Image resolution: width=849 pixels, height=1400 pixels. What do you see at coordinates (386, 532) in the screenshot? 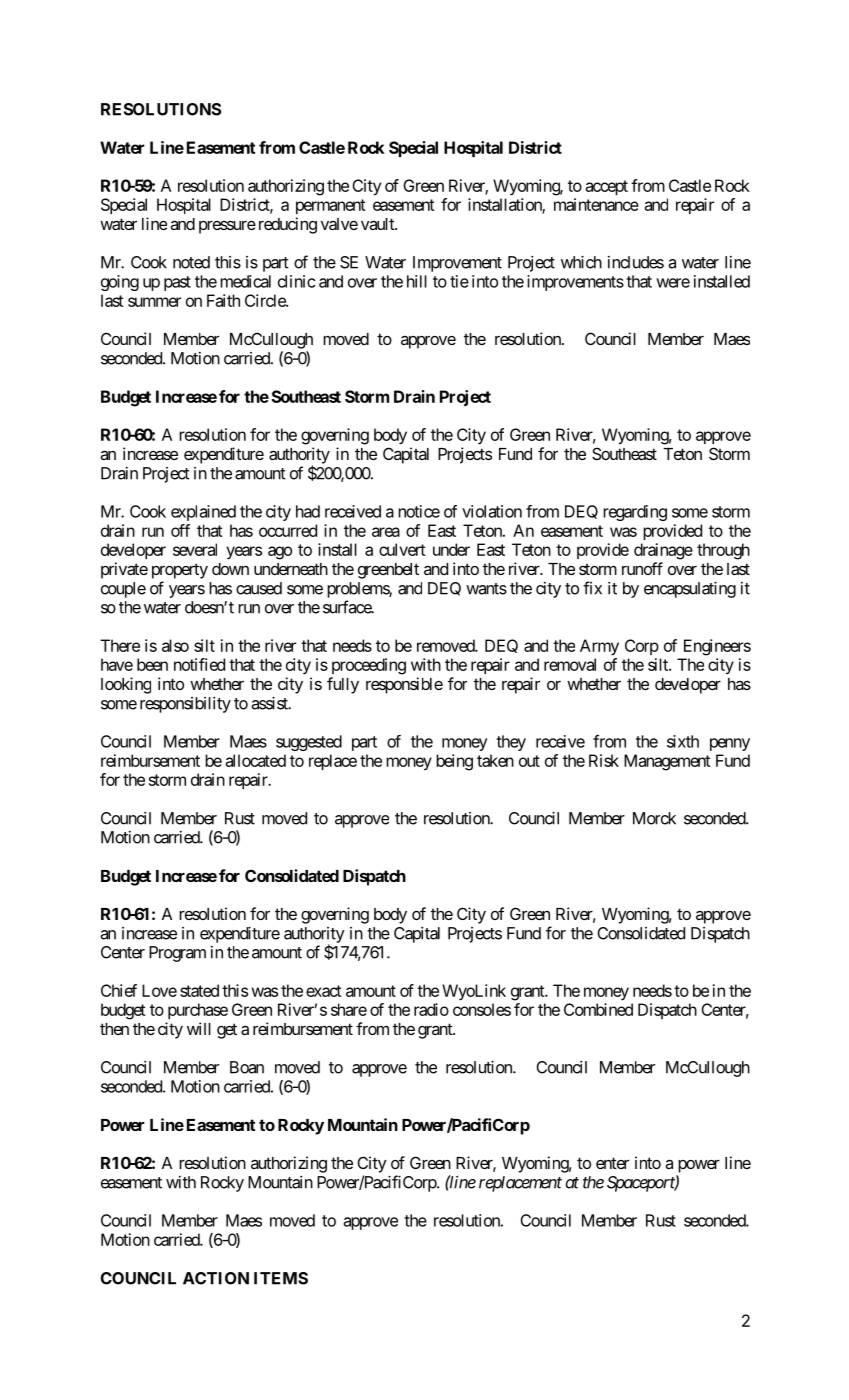
I see `area` at bounding box center [386, 532].
